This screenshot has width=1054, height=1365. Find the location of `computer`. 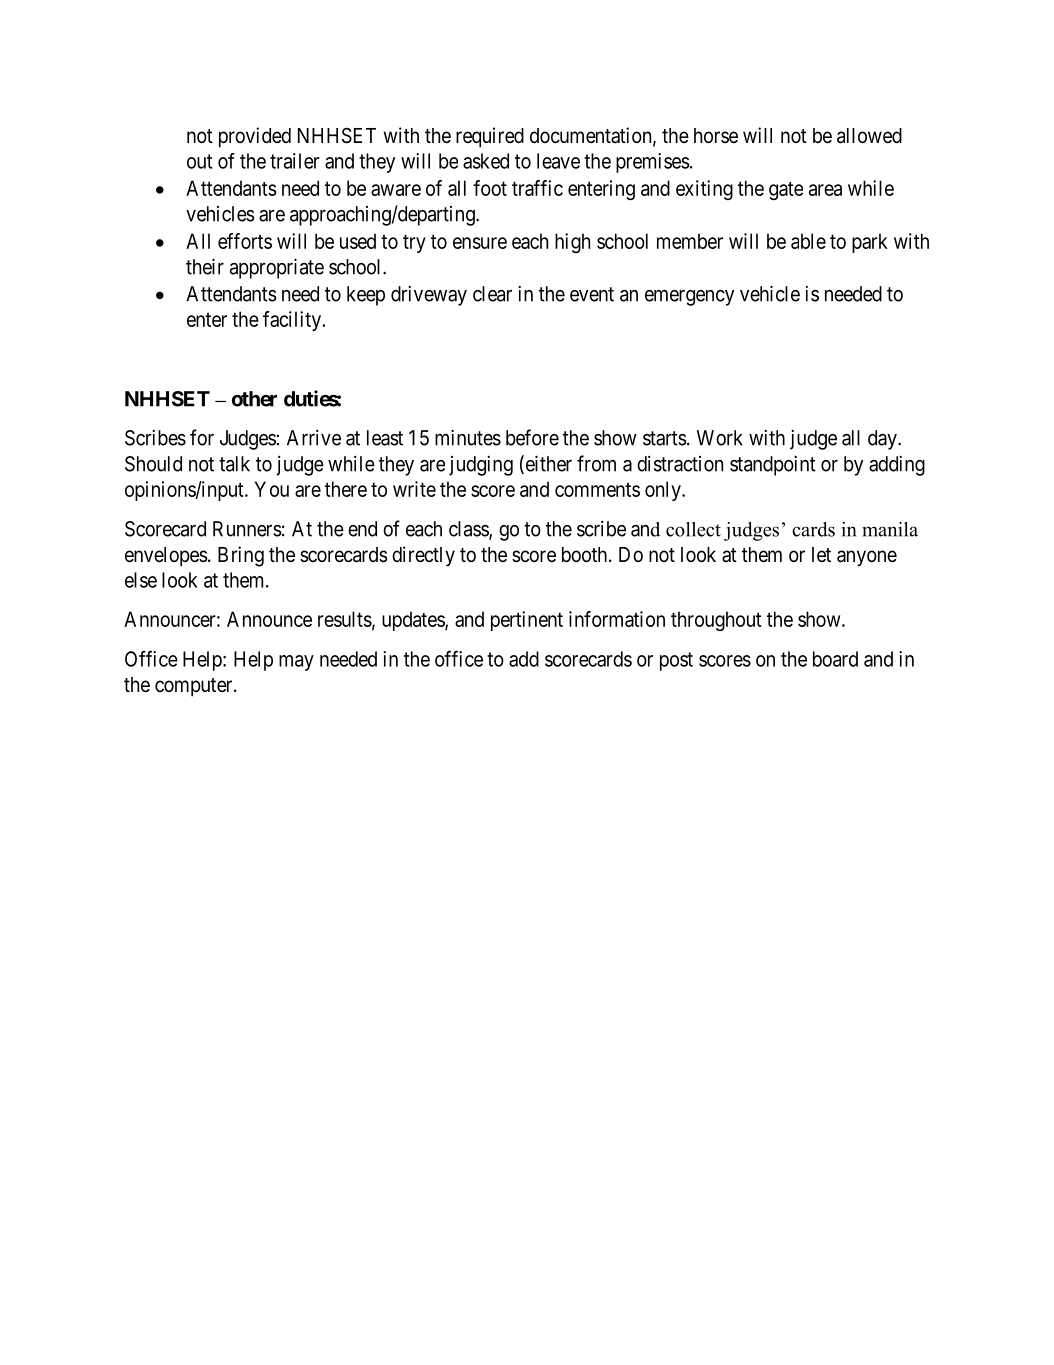

computer is located at coordinates (195, 687).
